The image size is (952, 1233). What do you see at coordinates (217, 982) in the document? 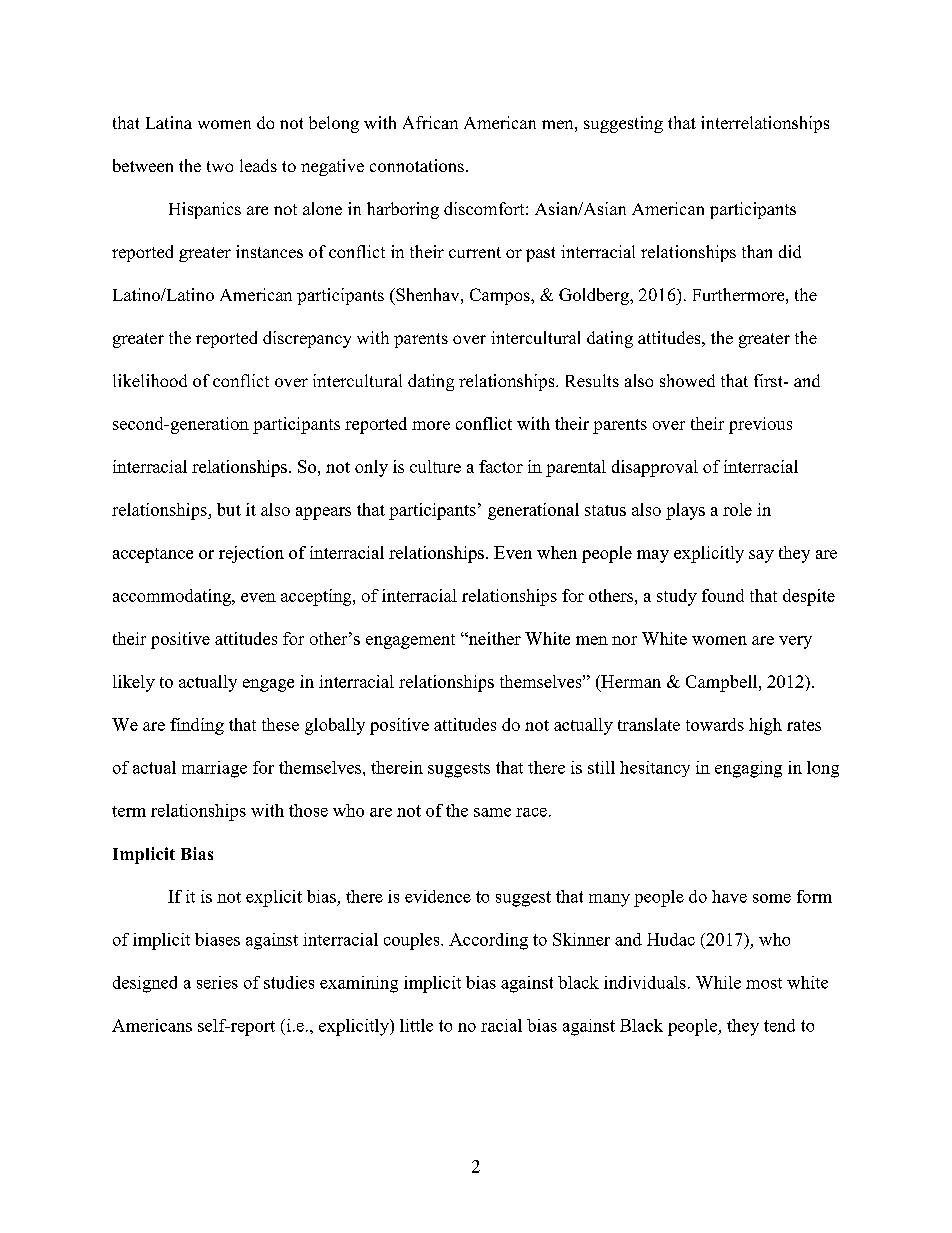
I see `series` at bounding box center [217, 982].
